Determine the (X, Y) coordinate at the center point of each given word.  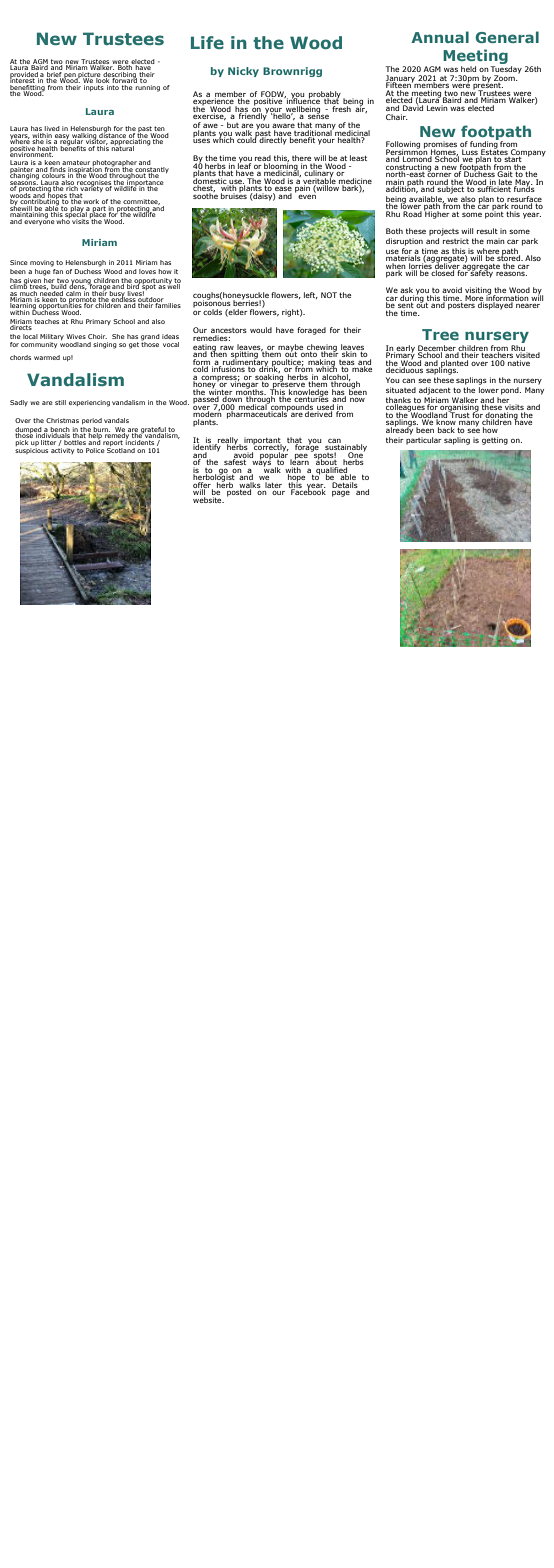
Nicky (243, 72)
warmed (47, 357)
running (147, 87)
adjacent (435, 391)
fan (58, 271)
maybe (291, 349)
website (208, 500)
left (311, 295)
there (301, 159)
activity (62, 451)
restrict (456, 241)
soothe (205, 194)
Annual (440, 37)
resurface (523, 200)
